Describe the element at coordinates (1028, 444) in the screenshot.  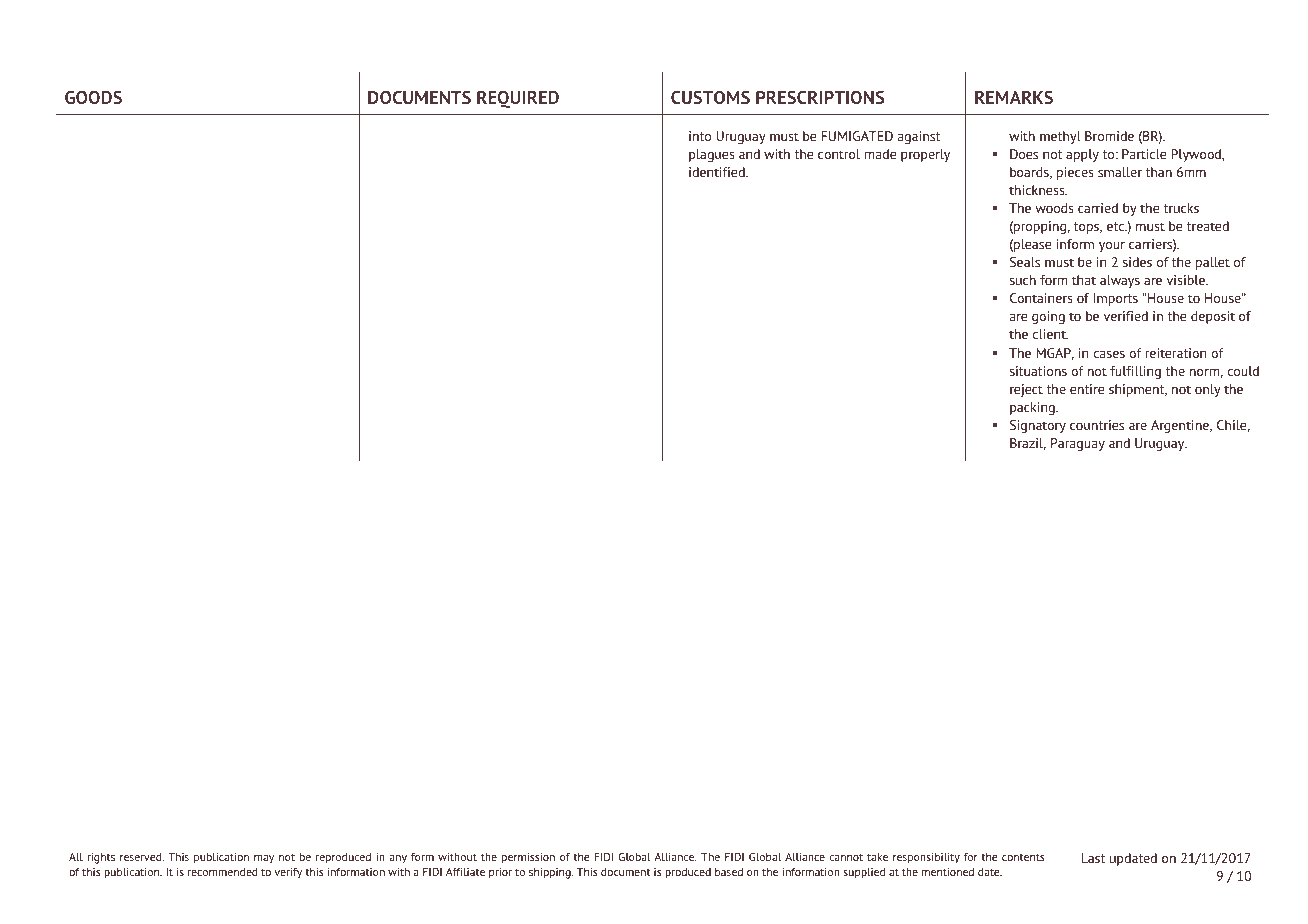
I see `Brazil` at that location.
